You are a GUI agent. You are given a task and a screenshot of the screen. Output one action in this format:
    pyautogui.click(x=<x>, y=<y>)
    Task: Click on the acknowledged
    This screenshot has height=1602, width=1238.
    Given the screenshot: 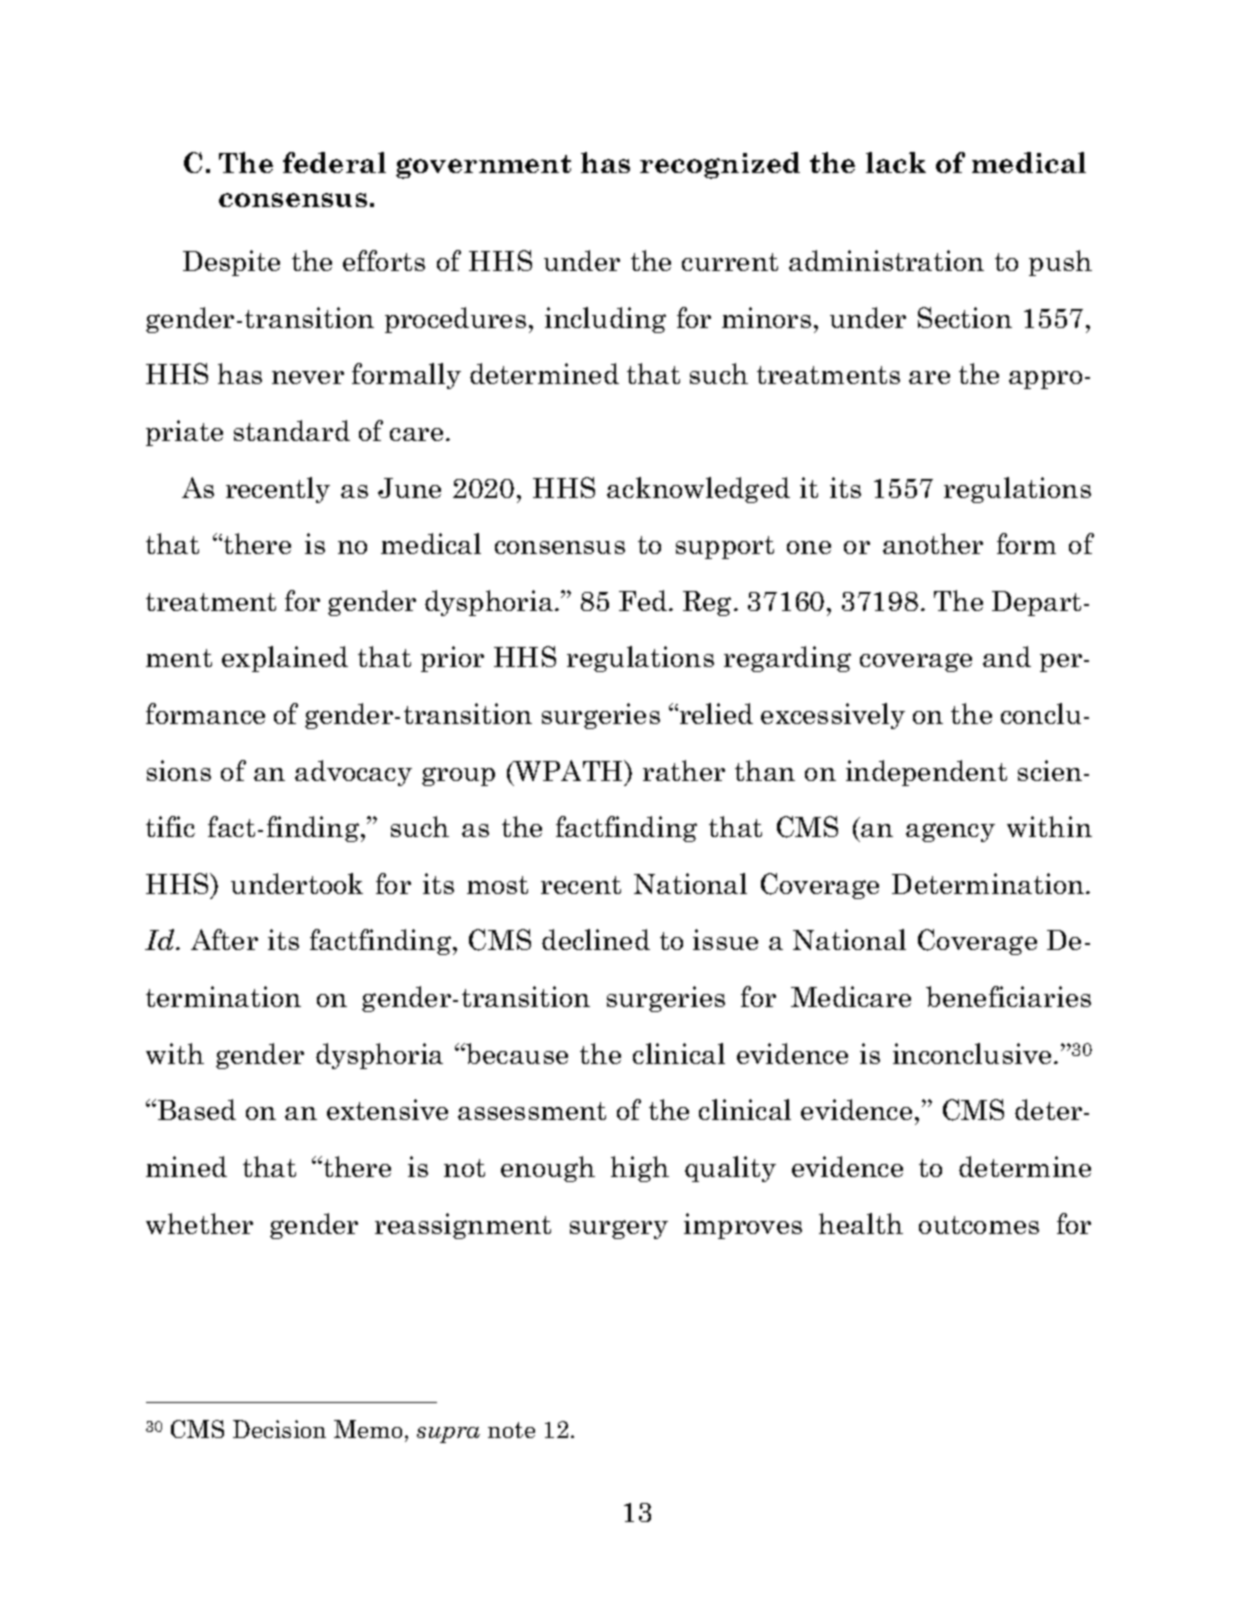 What is the action you would take?
    pyautogui.click(x=698, y=490)
